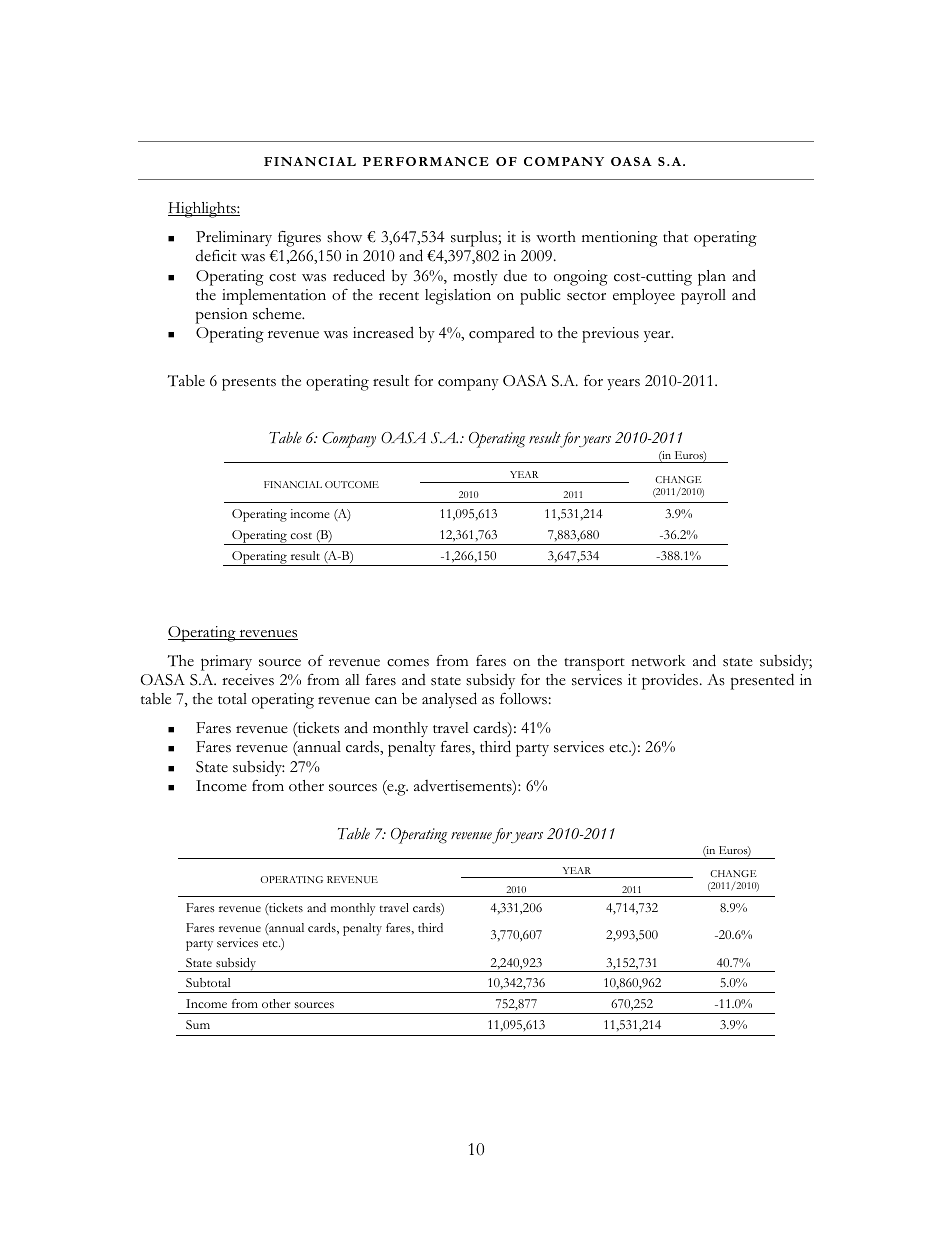 The height and width of the image is (1233, 952). What do you see at coordinates (675, 236) in the image?
I see `that` at bounding box center [675, 236].
